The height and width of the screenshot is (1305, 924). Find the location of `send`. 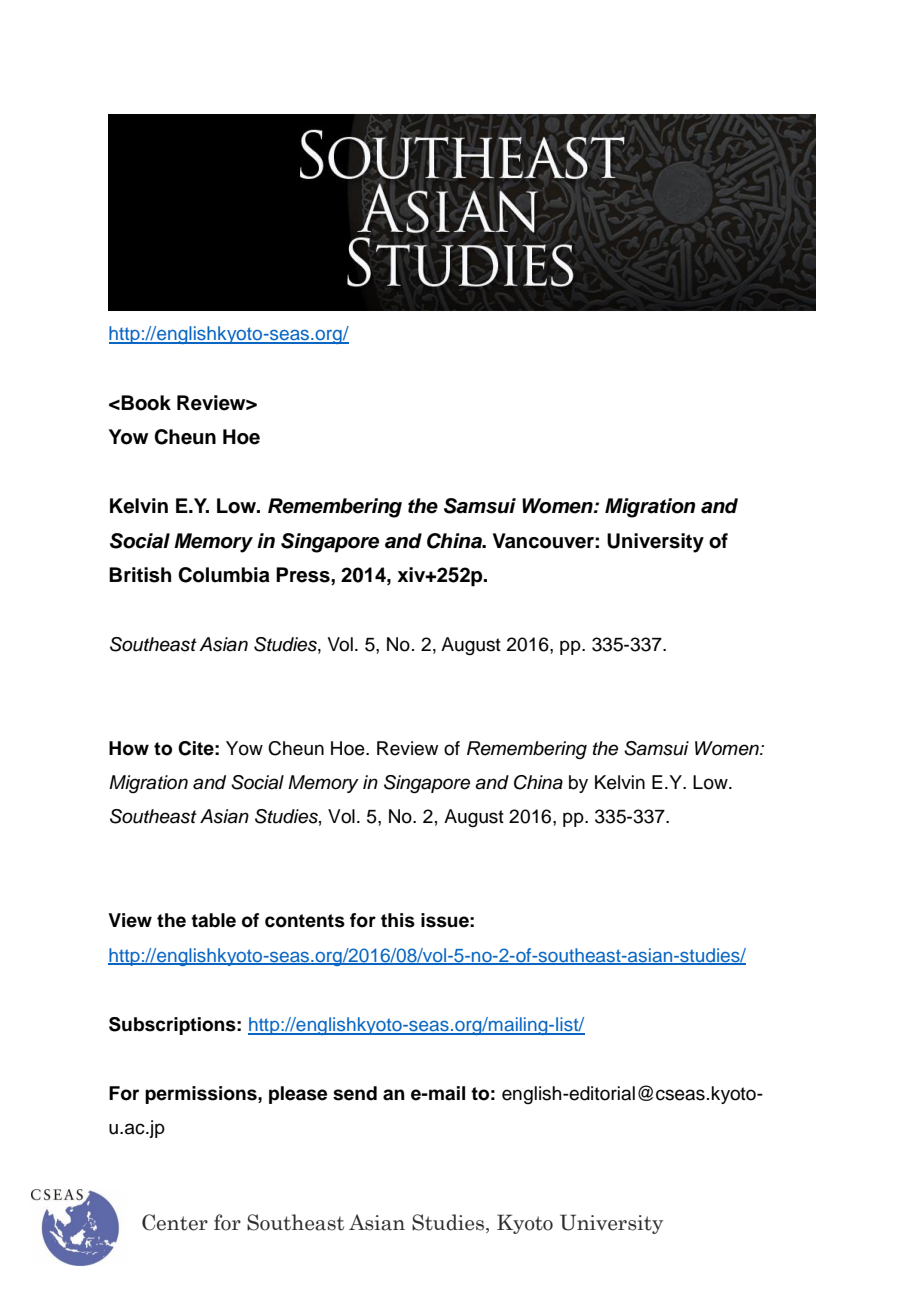

send is located at coordinates (355, 1093).
